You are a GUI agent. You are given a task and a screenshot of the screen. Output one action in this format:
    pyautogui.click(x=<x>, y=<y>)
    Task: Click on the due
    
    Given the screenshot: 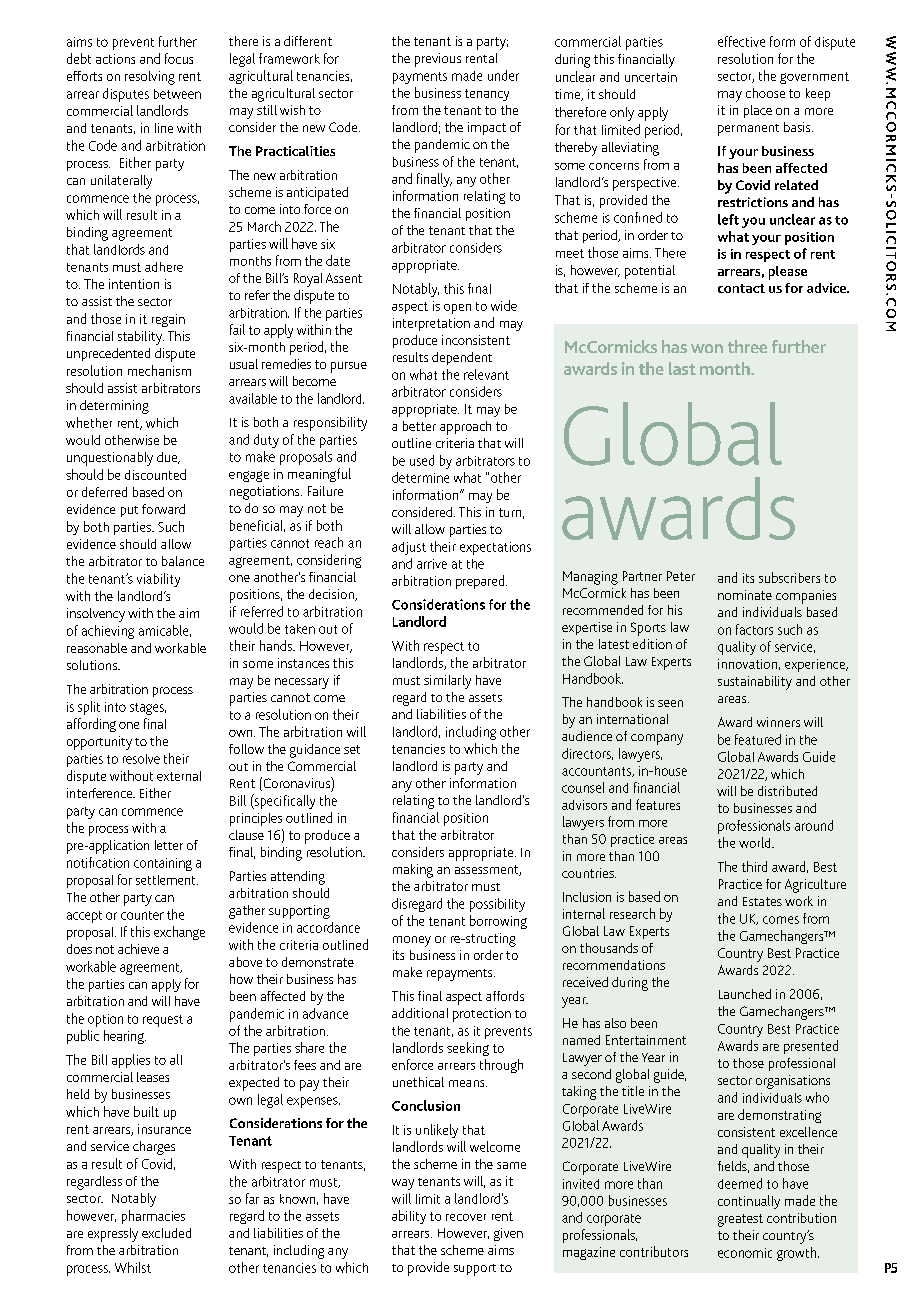 What is the action you would take?
    pyautogui.click(x=168, y=458)
